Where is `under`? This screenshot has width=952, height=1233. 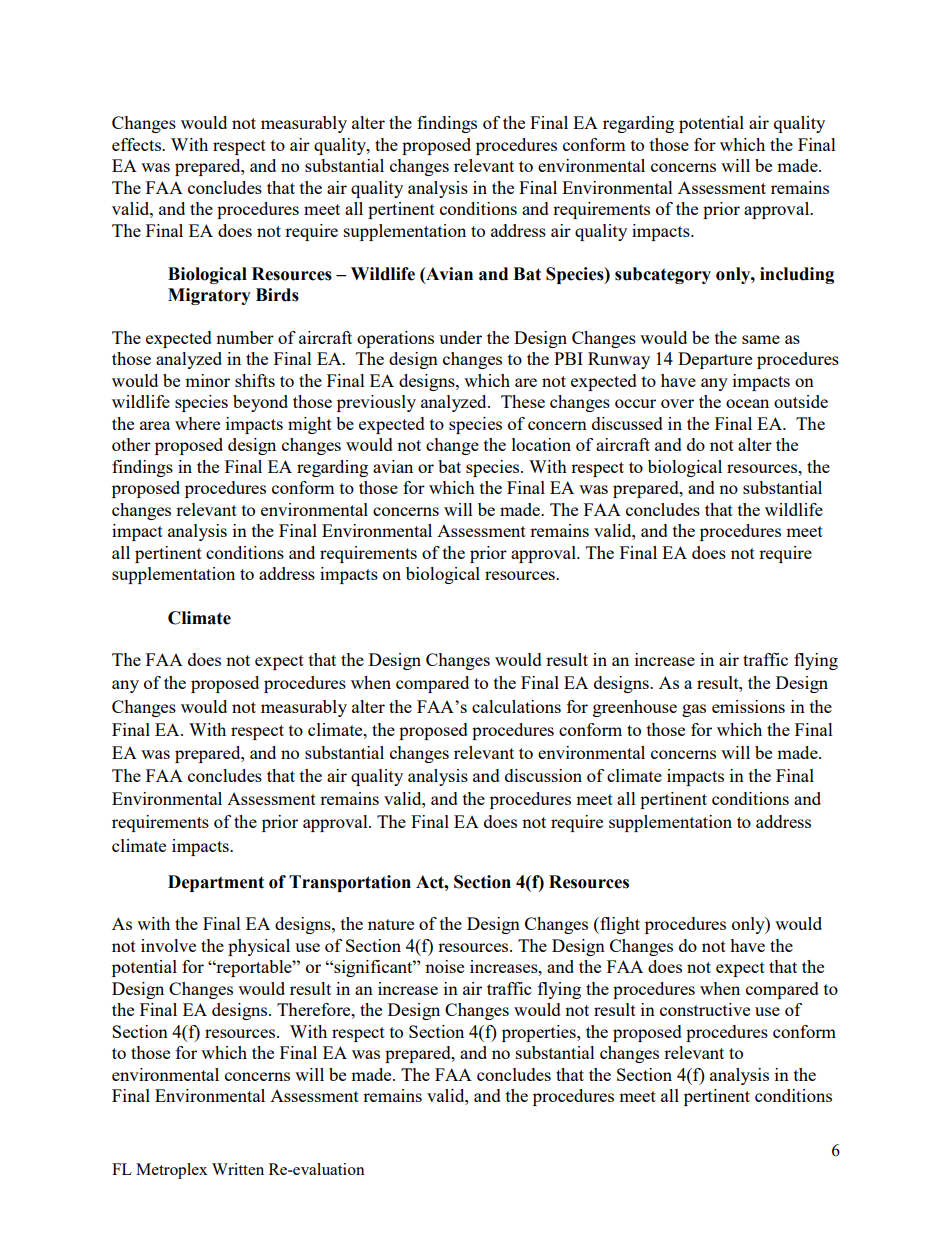 under is located at coordinates (460, 337).
